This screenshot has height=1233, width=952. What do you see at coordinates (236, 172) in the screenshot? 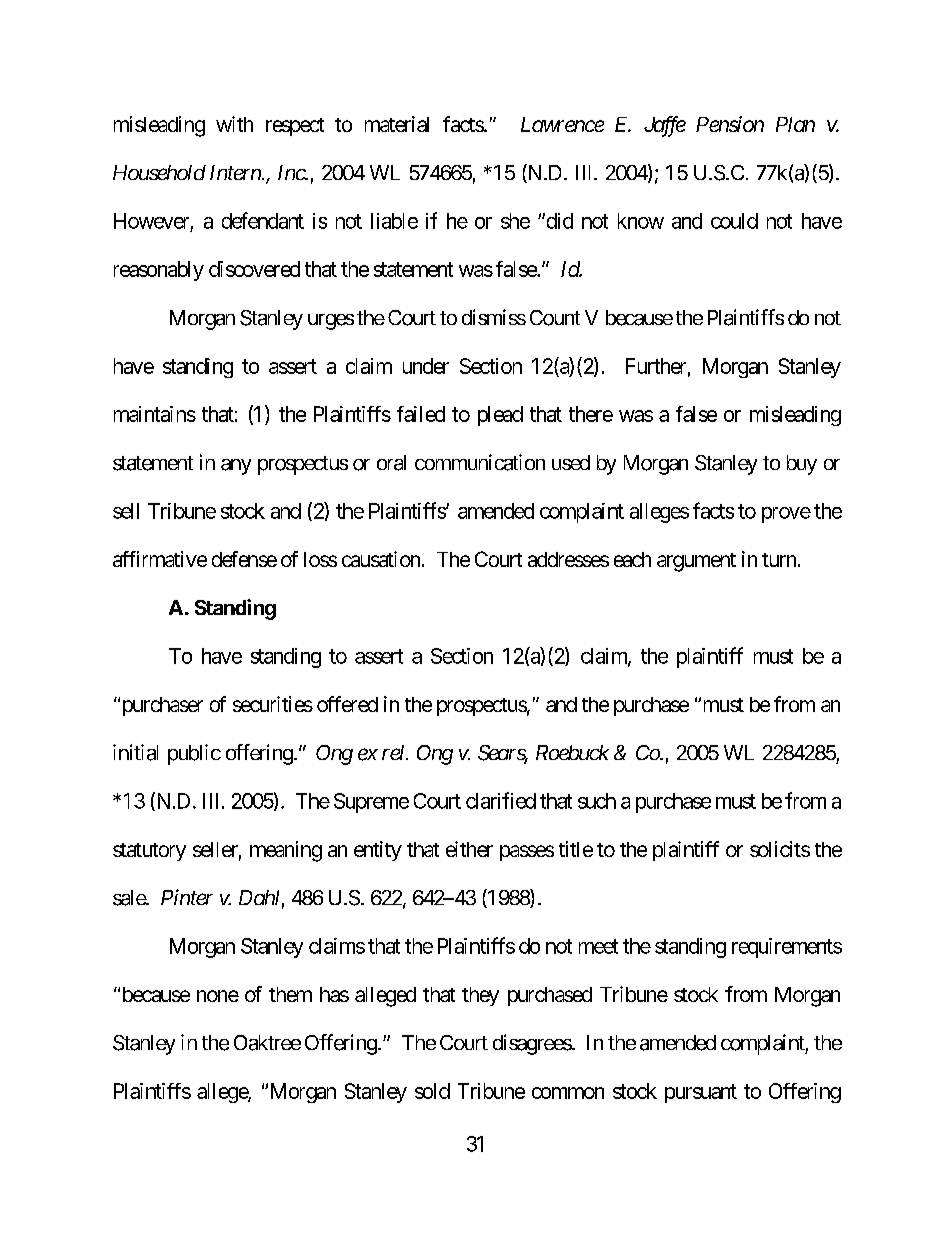
I see `Intern` at bounding box center [236, 172].
